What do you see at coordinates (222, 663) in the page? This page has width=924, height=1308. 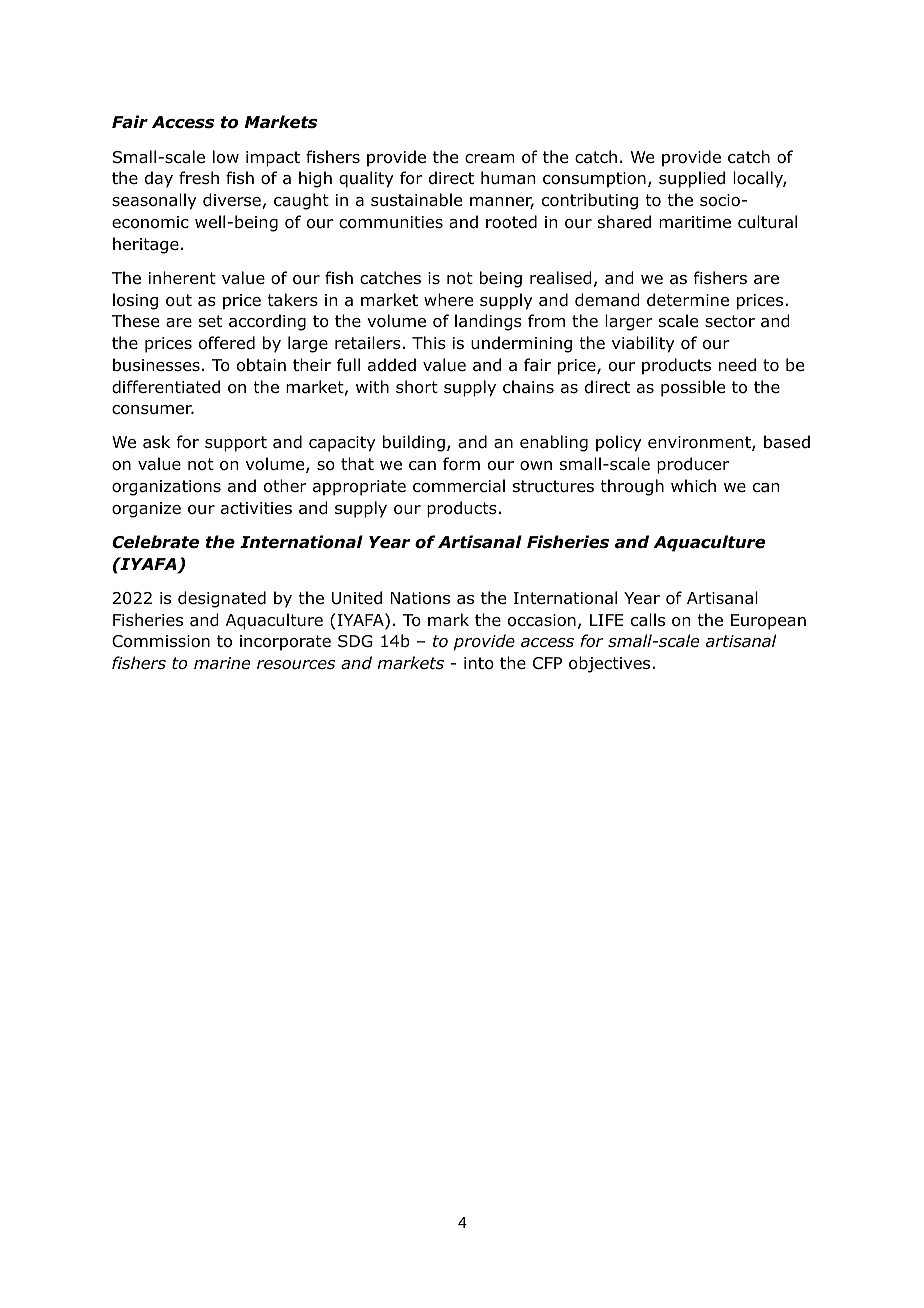 I see `marine` at bounding box center [222, 663].
